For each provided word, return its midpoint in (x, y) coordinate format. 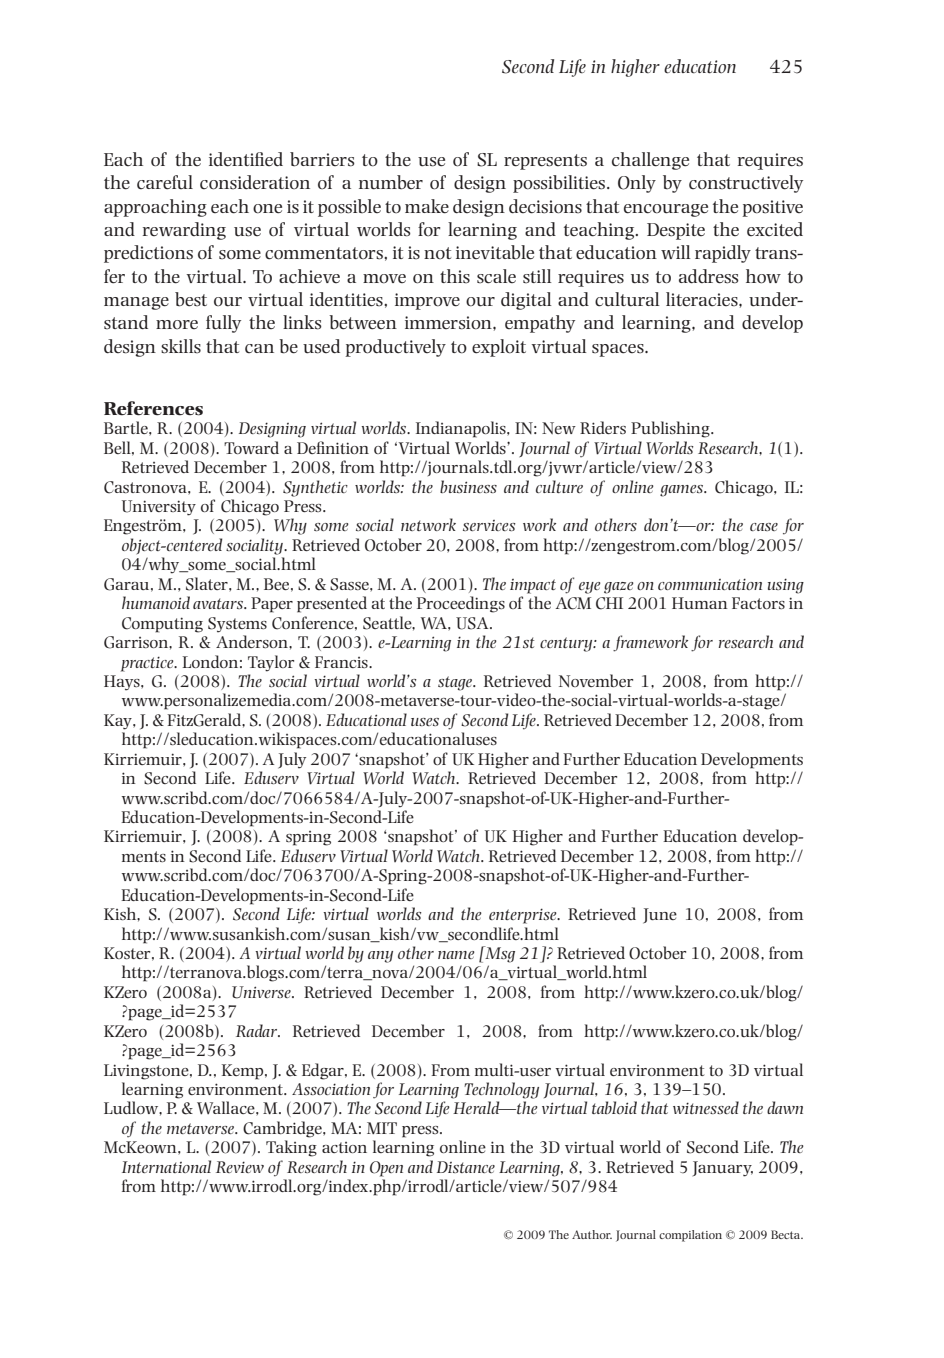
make (427, 206)
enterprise (524, 916)
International (166, 1166)
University (159, 508)
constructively (746, 184)
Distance (466, 1167)
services (489, 525)
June (660, 916)
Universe (262, 992)
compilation (690, 1236)
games (683, 491)
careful (165, 182)
